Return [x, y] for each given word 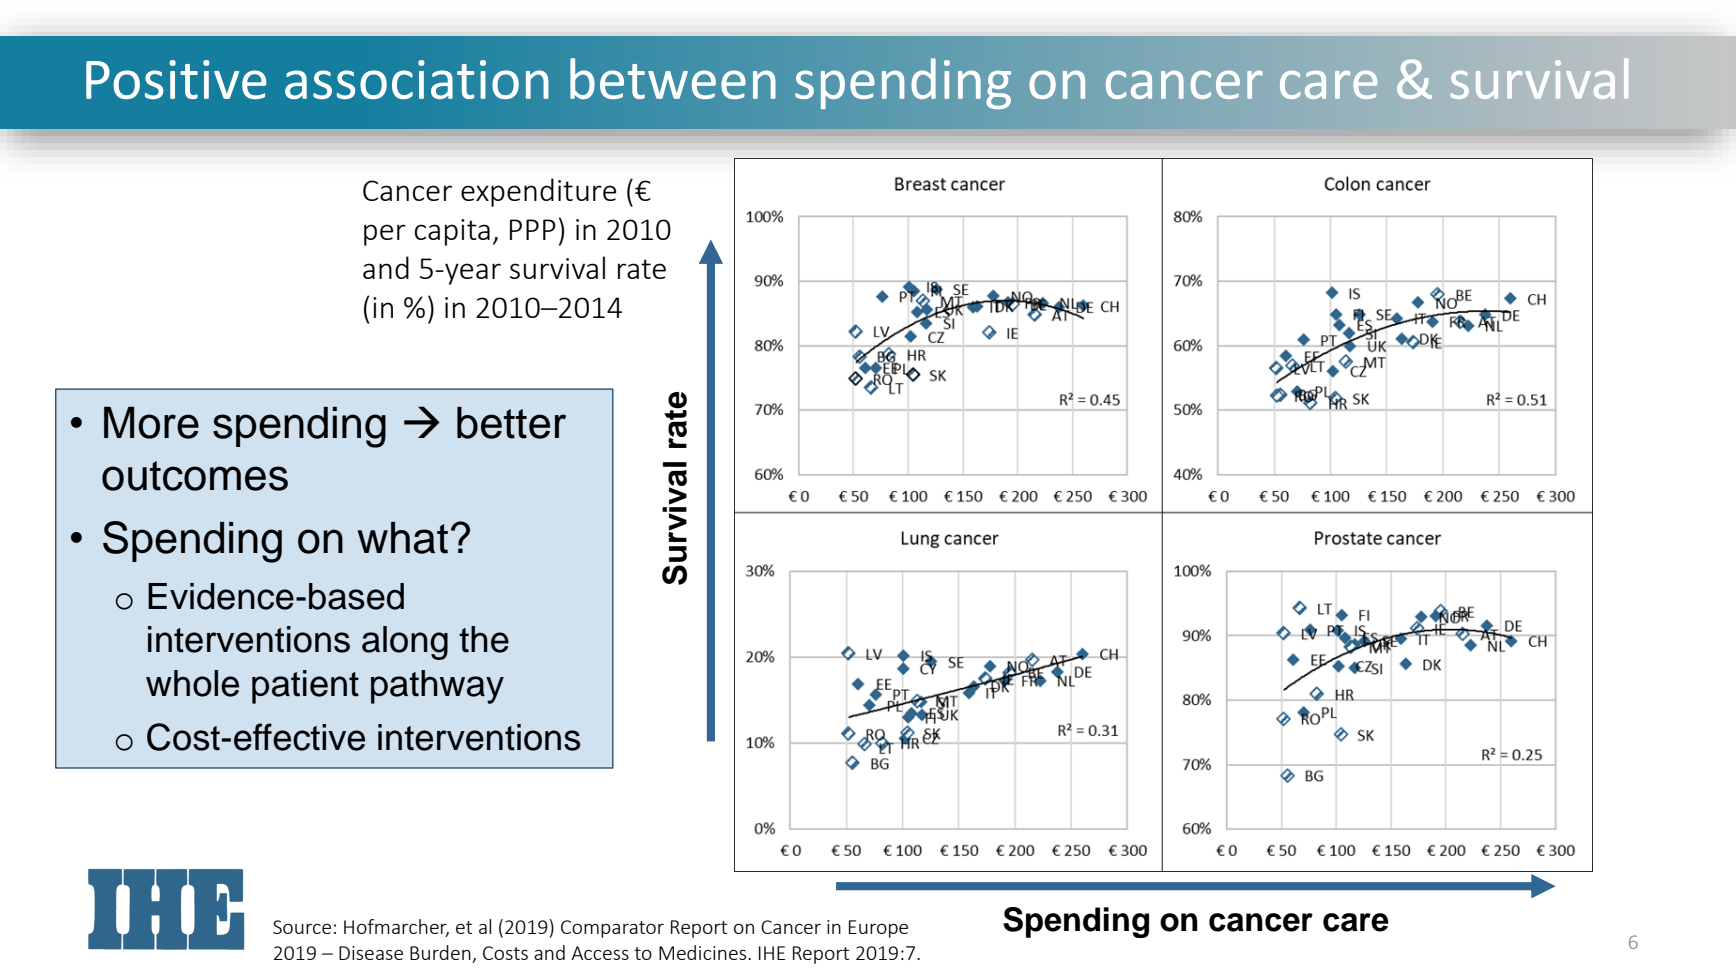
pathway [437, 687]
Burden [441, 954]
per [385, 235]
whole [192, 683]
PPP [533, 229]
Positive [176, 79]
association [417, 79]
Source [302, 927]
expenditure [538, 192]
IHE [772, 953]
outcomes [195, 476]
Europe [878, 929]
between [673, 78]
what [402, 538]
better [511, 423]
